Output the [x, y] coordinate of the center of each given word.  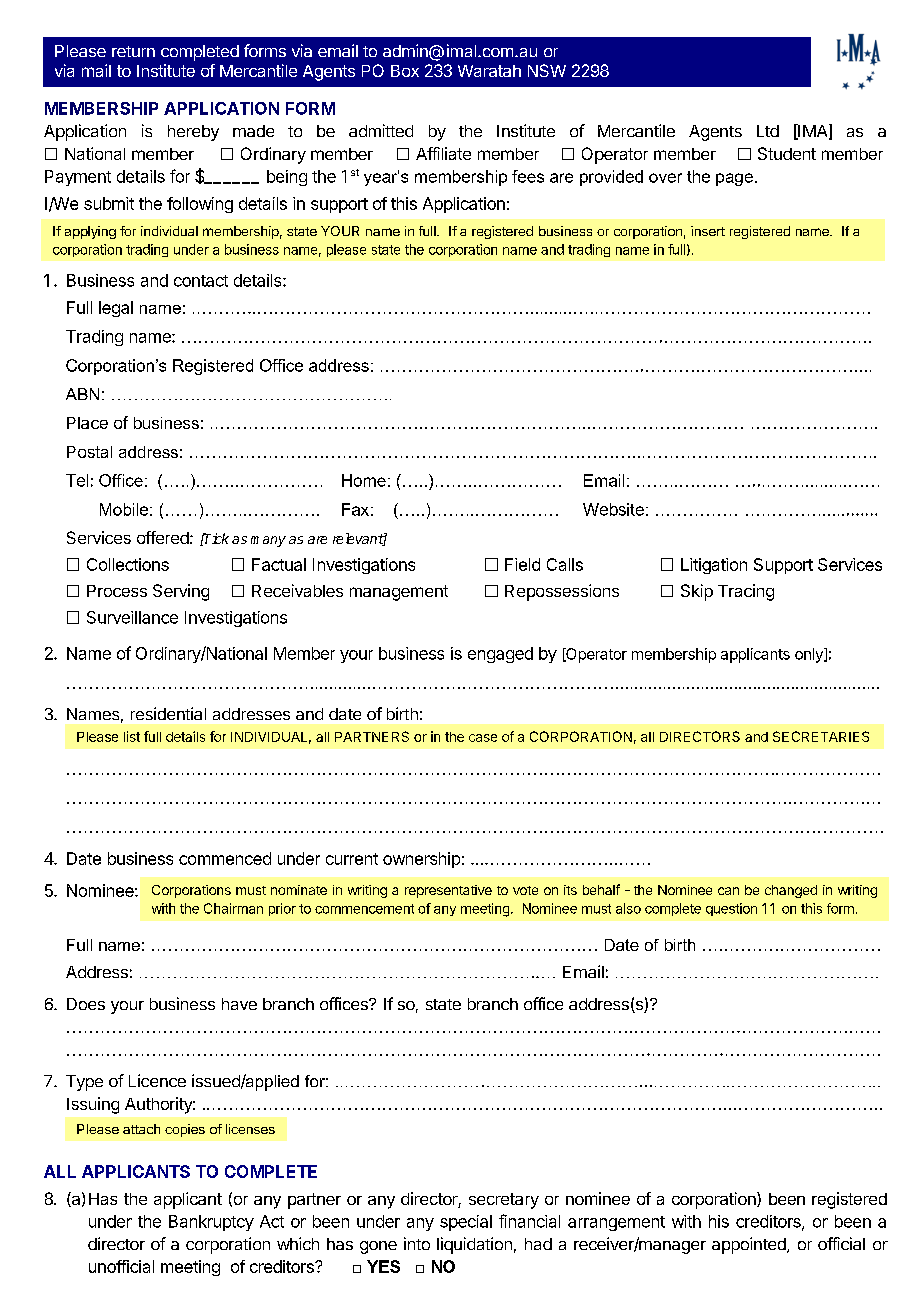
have [239, 1004]
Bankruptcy [211, 1223]
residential [168, 713]
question [731, 909]
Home [364, 480]
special [466, 1223]
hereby [193, 133]
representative [448, 891]
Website [613, 509]
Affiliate [443, 153]
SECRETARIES [821, 736]
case [483, 738]
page [734, 179]
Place [87, 423]
